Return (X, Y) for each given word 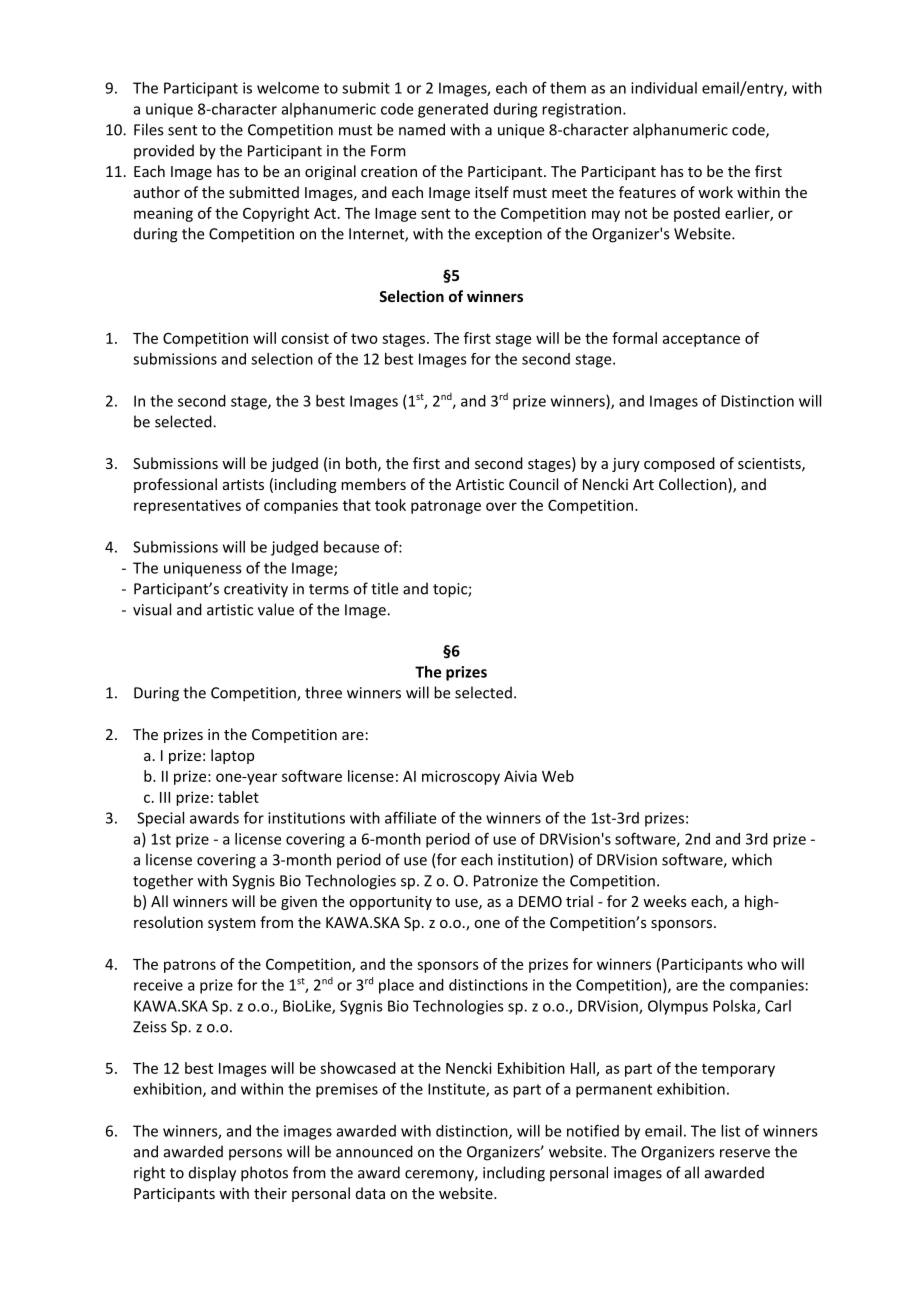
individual (664, 88)
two (364, 338)
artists (243, 484)
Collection (694, 485)
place (396, 986)
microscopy (461, 777)
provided (164, 151)
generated (453, 110)
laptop (232, 756)
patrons (190, 966)
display (212, 1174)
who (762, 964)
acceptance (701, 340)
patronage (446, 507)
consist (305, 338)
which (752, 859)
